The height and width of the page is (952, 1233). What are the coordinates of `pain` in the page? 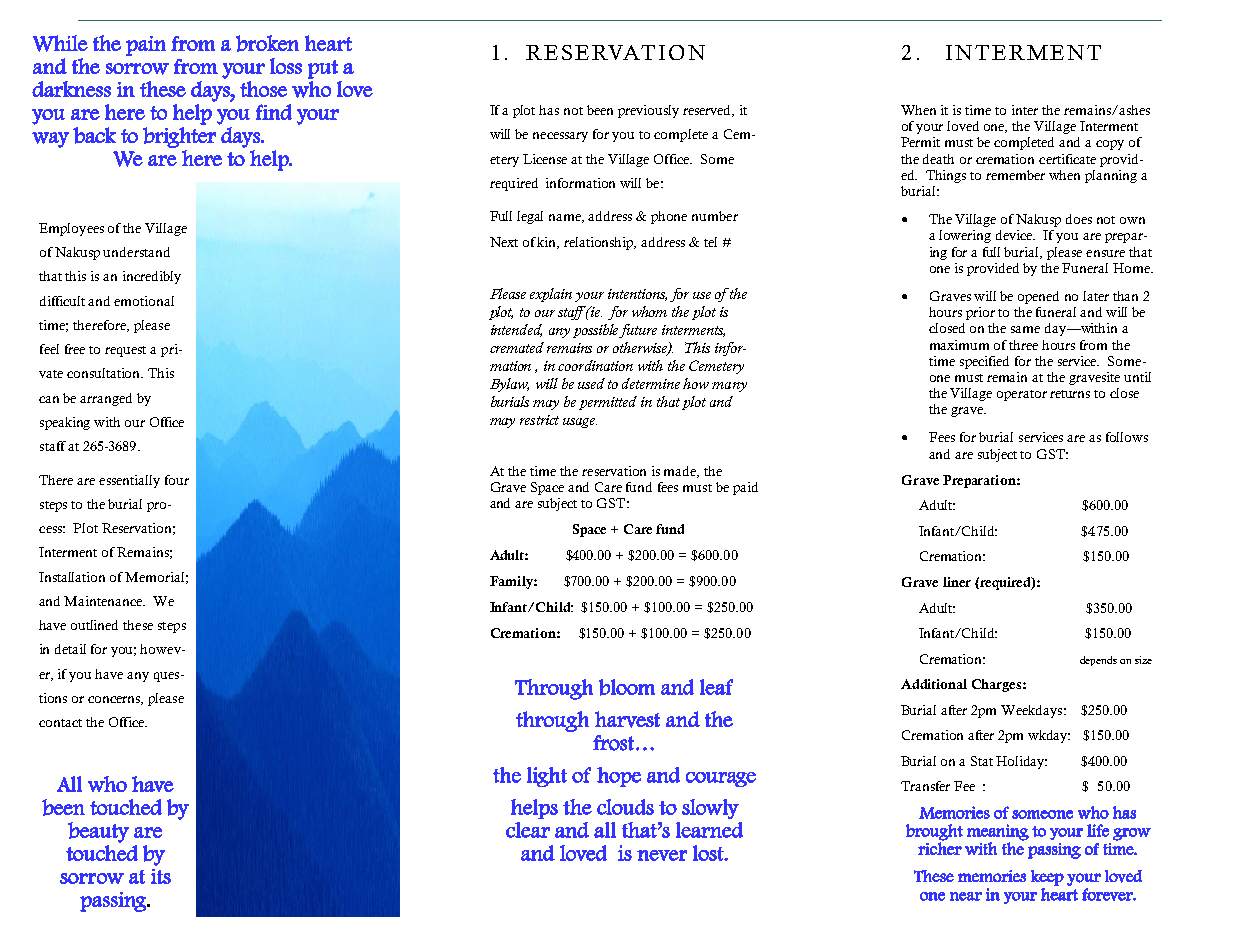 It's located at (146, 46).
